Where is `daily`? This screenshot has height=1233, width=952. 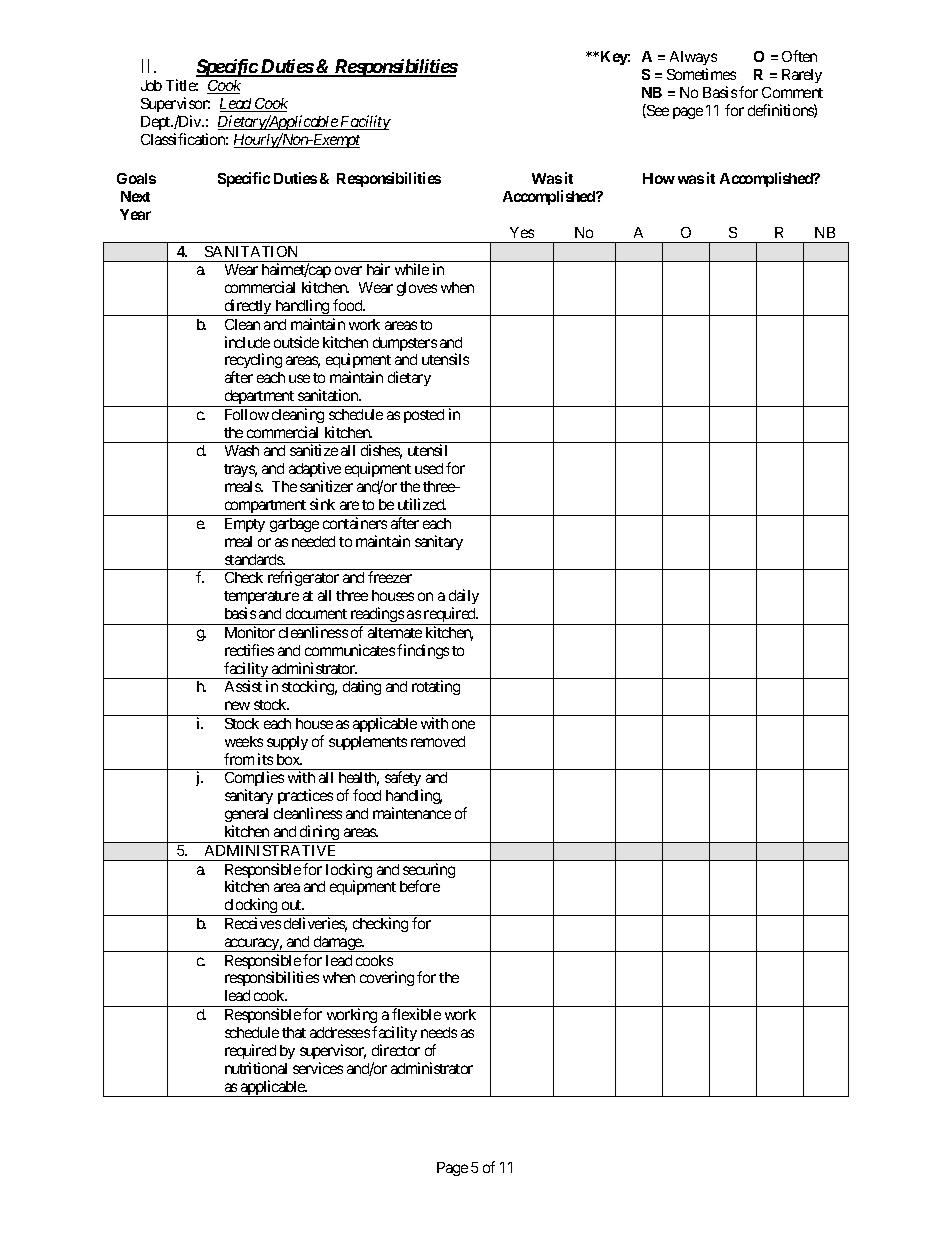
daily is located at coordinates (464, 598).
